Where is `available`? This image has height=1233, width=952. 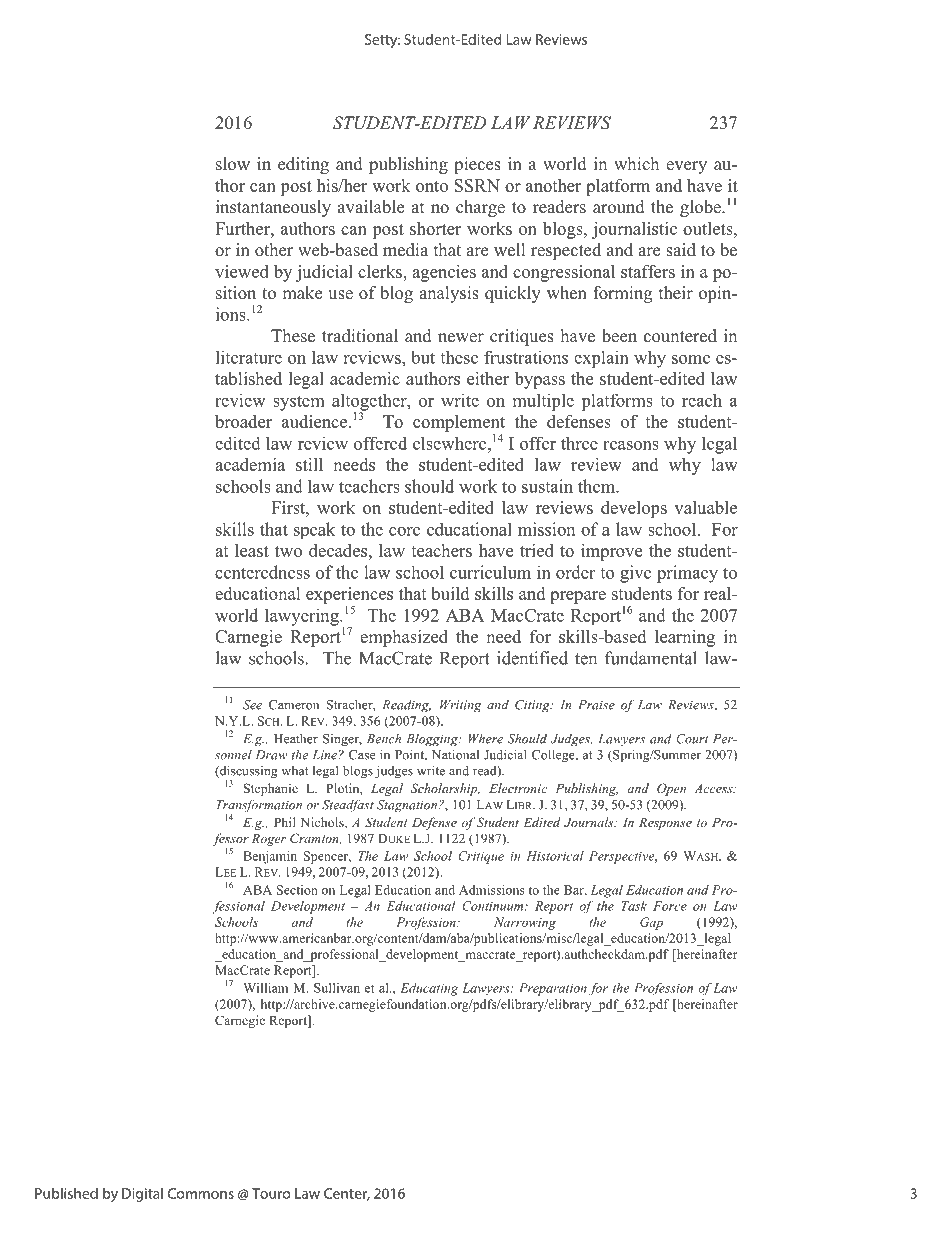 available is located at coordinates (371, 207).
